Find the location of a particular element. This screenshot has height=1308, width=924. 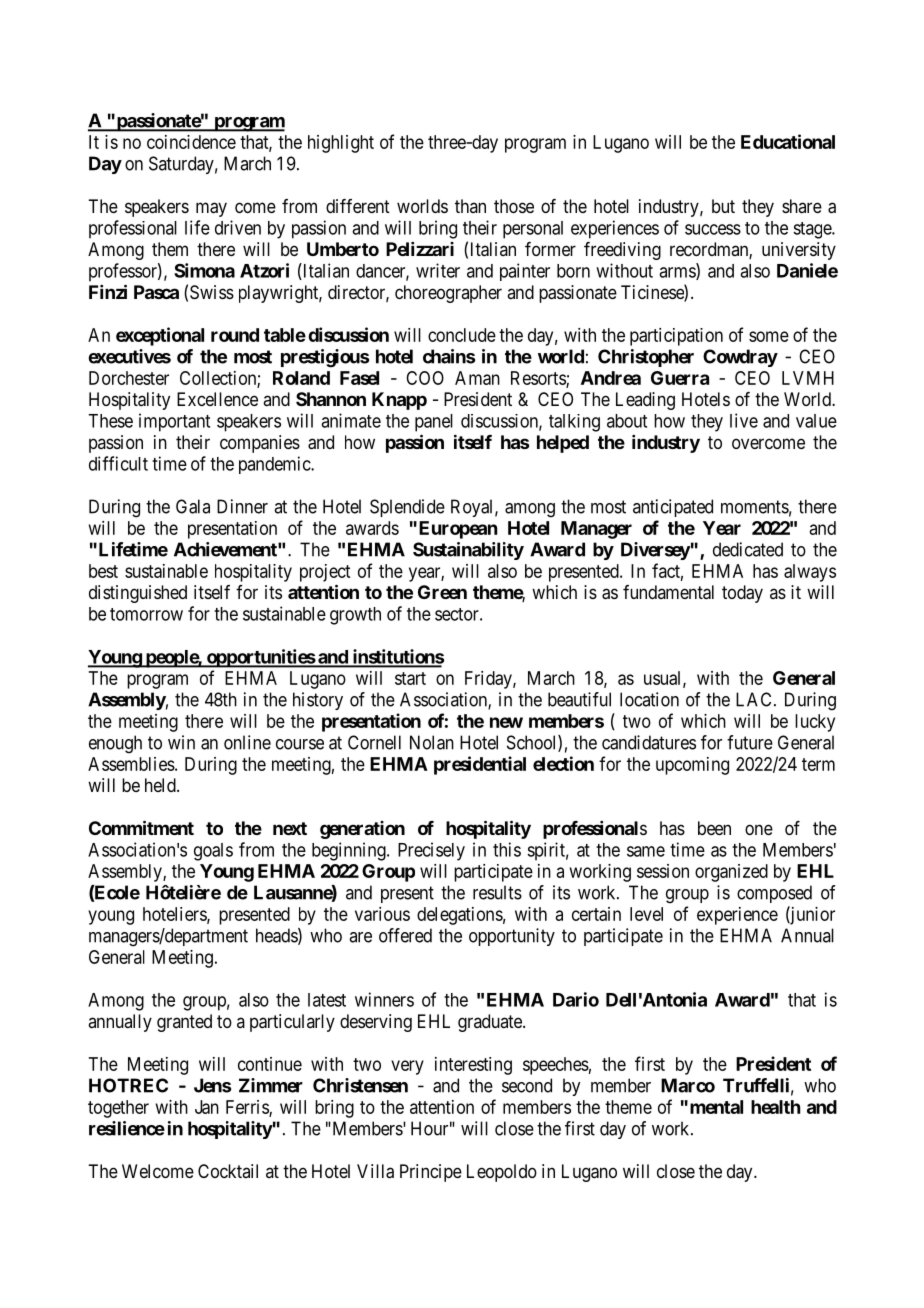

Principe is located at coordinates (431, 1173).
